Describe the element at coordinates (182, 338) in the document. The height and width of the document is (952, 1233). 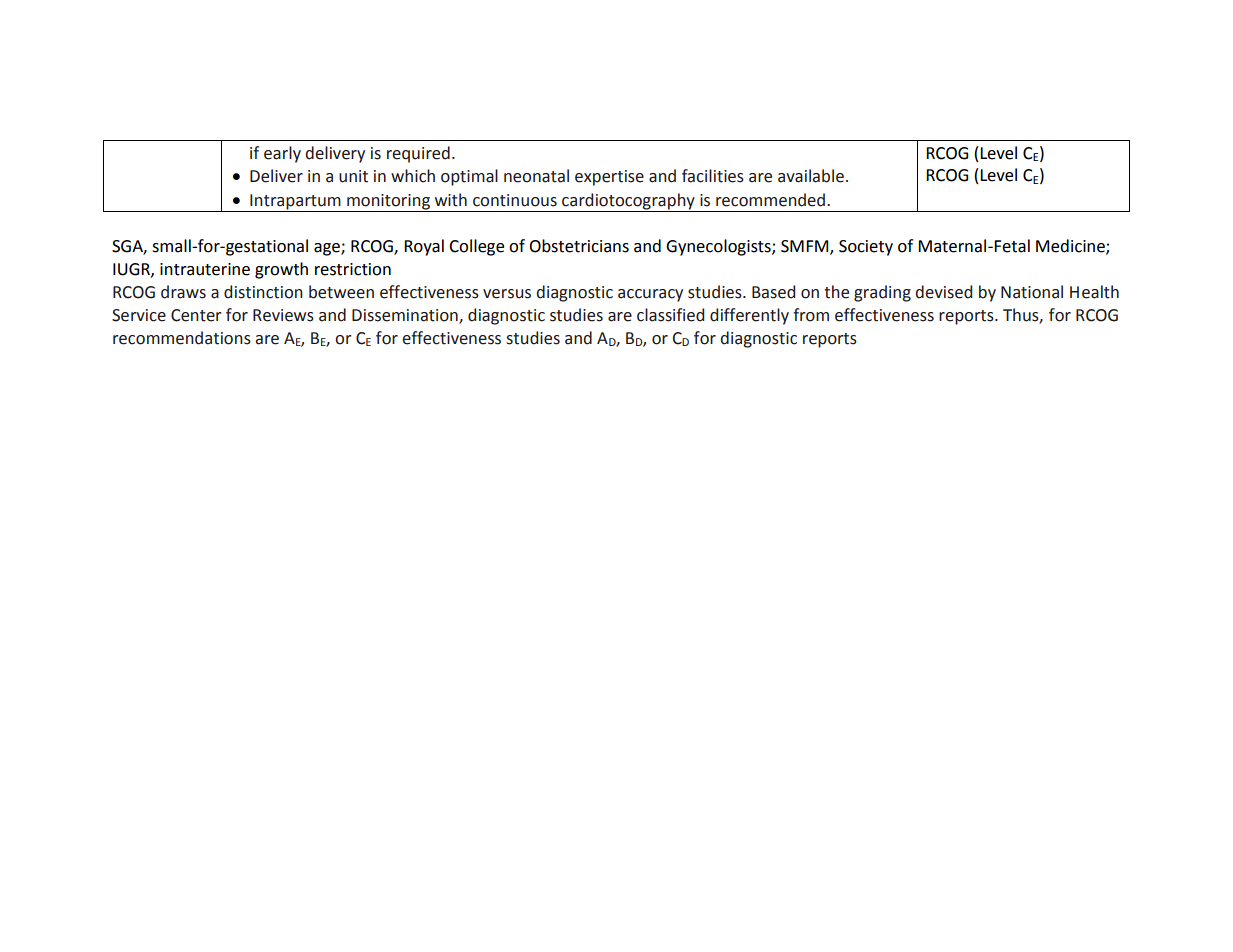
I see `recommendations` at that location.
